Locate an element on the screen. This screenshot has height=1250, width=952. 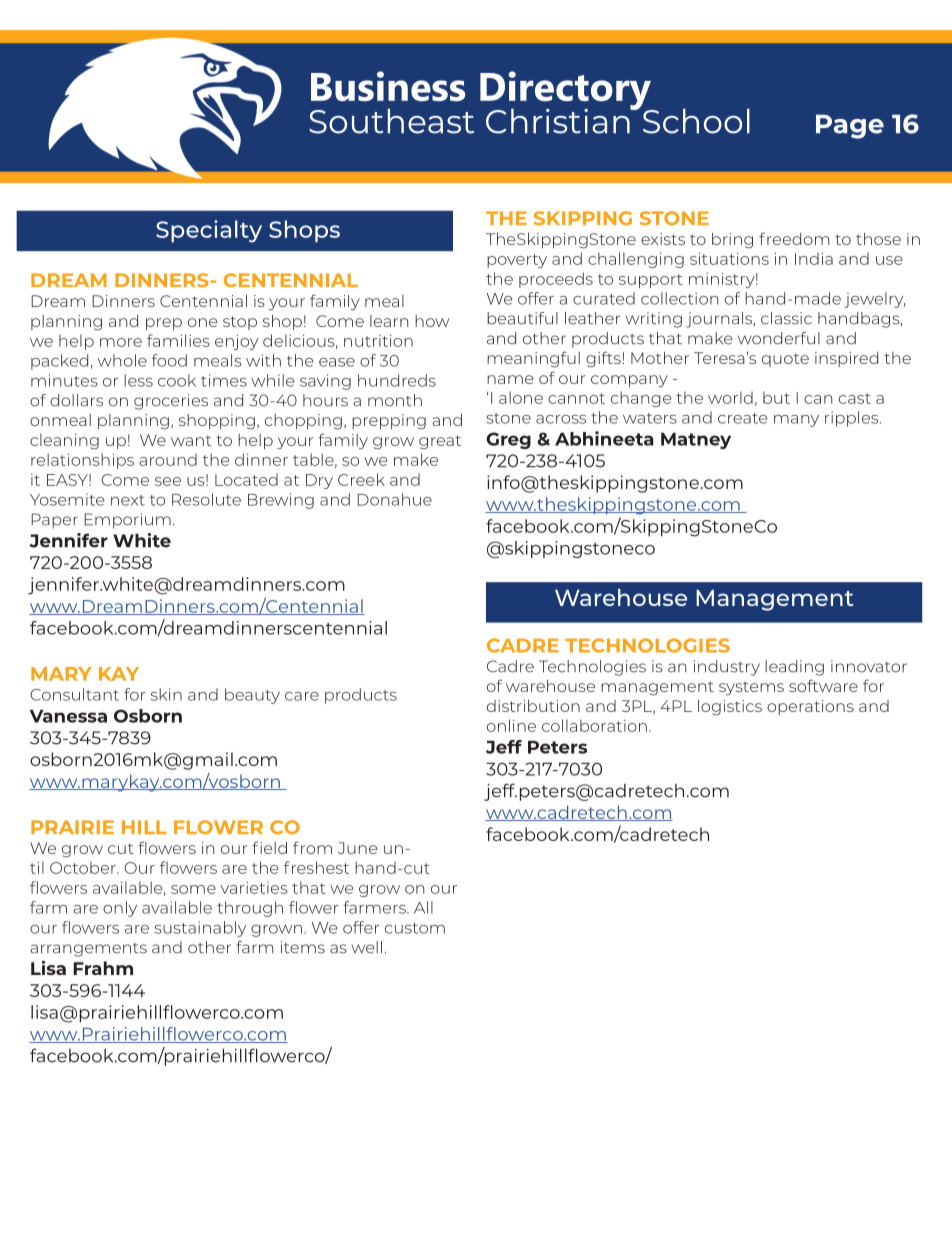
less is located at coordinates (138, 380).
